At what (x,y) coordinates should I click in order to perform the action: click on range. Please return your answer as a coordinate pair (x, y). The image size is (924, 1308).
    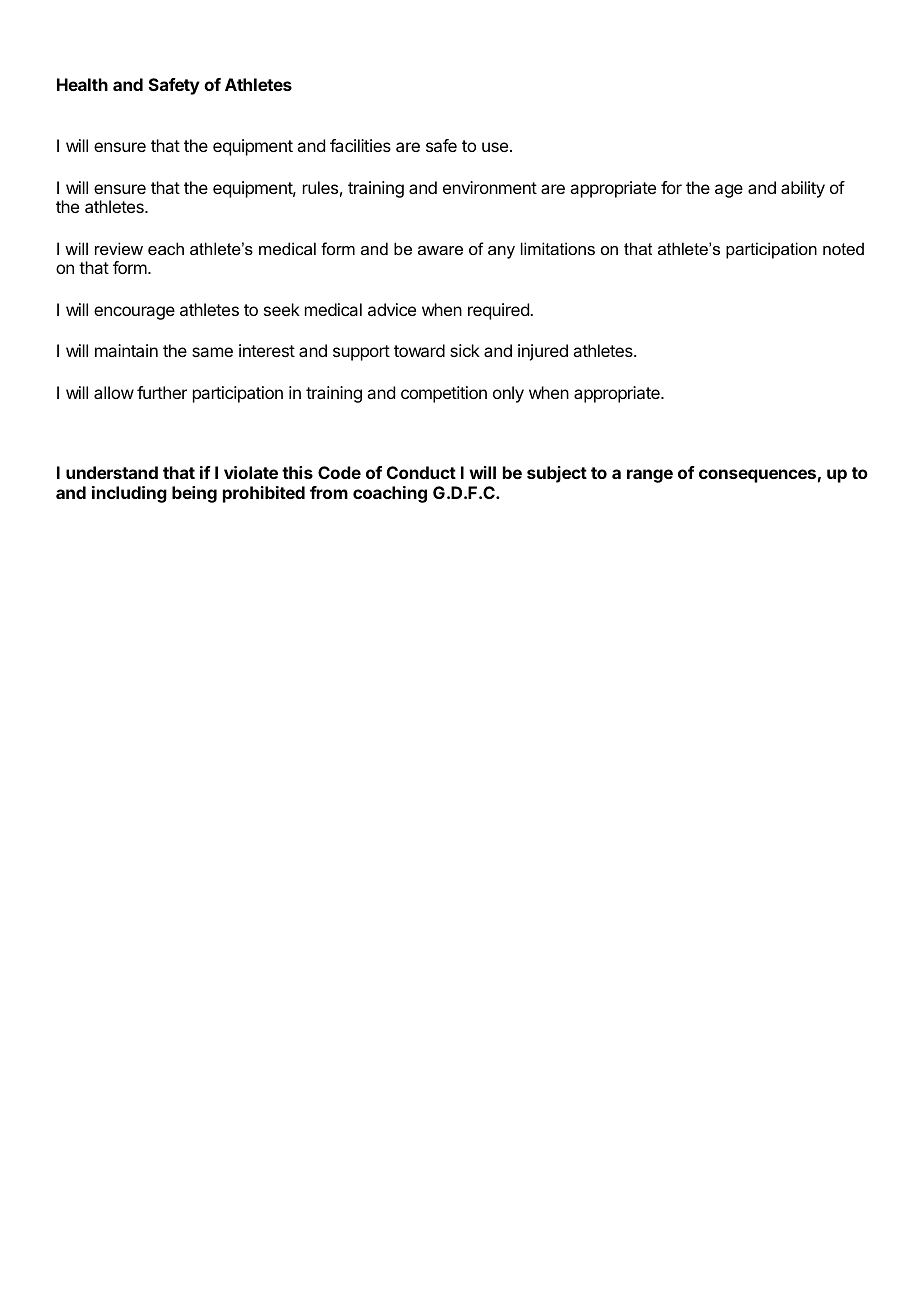
    Looking at the image, I should click on (650, 476).
